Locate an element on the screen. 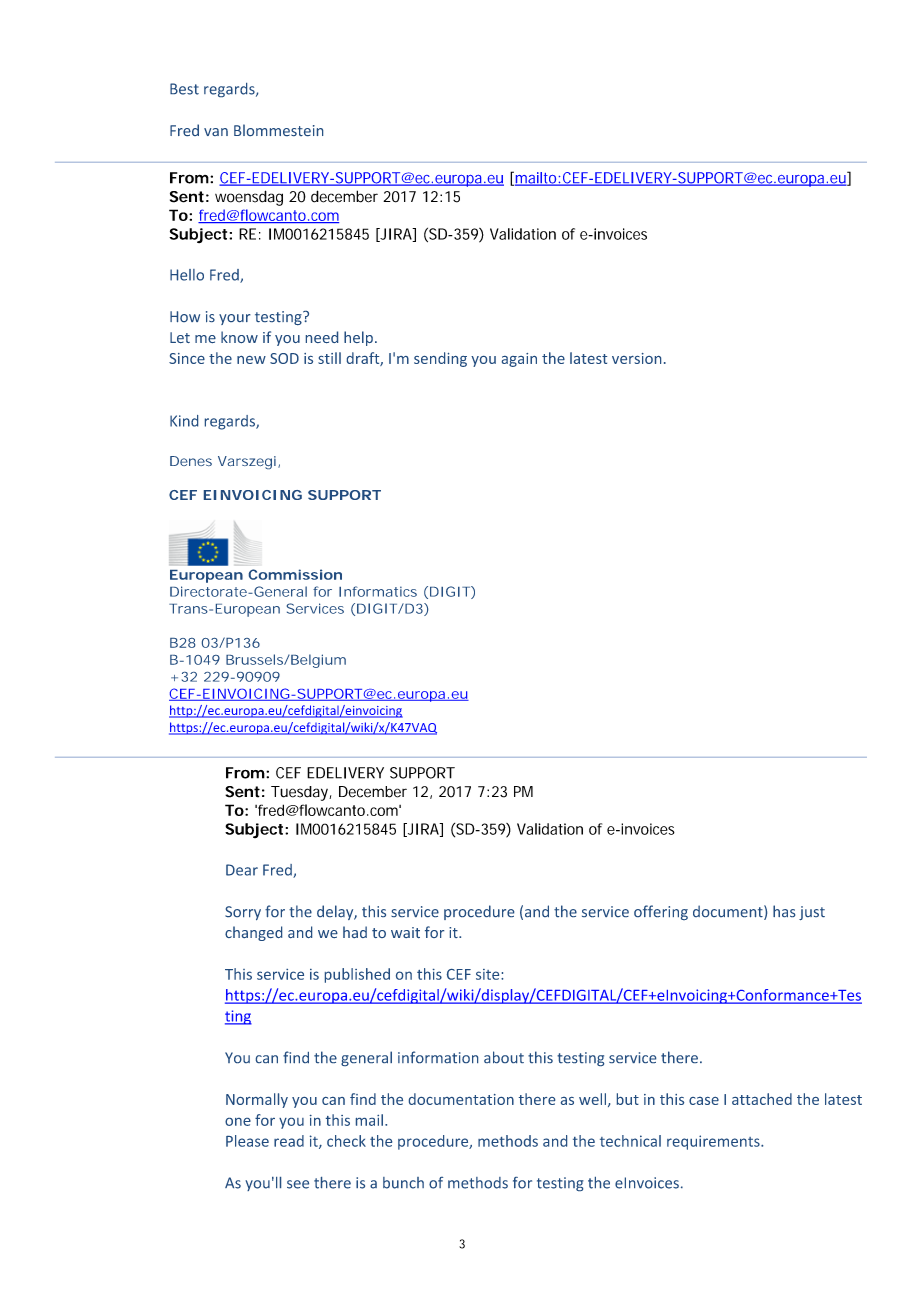  bunch is located at coordinates (403, 1183).
